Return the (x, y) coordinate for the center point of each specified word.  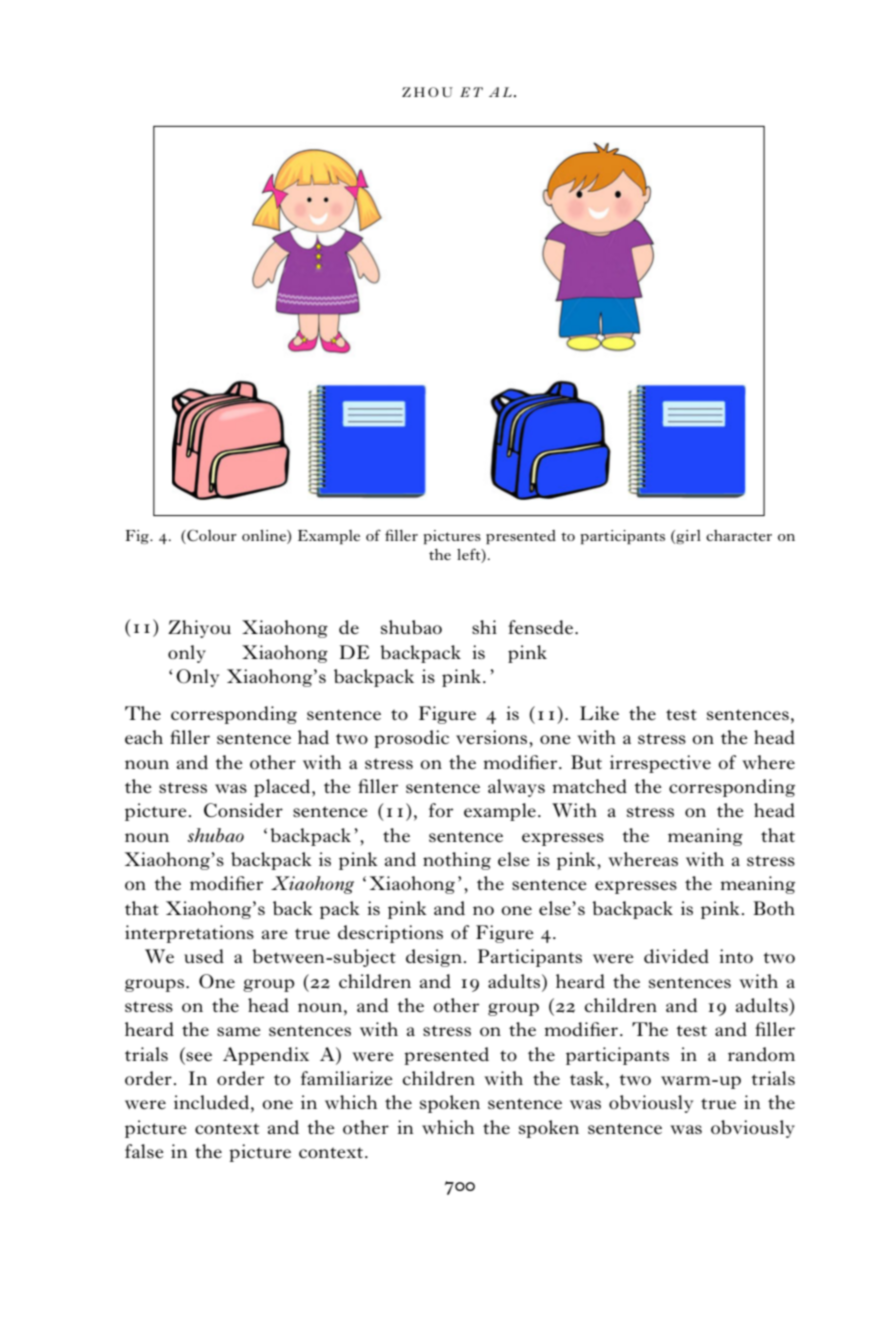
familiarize (347, 1078)
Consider (243, 810)
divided (676, 956)
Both (774, 908)
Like (599, 713)
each (144, 737)
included (211, 1102)
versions (493, 737)
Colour (211, 536)
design (434, 958)
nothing (457, 861)
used (204, 956)
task (587, 1078)
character (739, 535)
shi (484, 627)
